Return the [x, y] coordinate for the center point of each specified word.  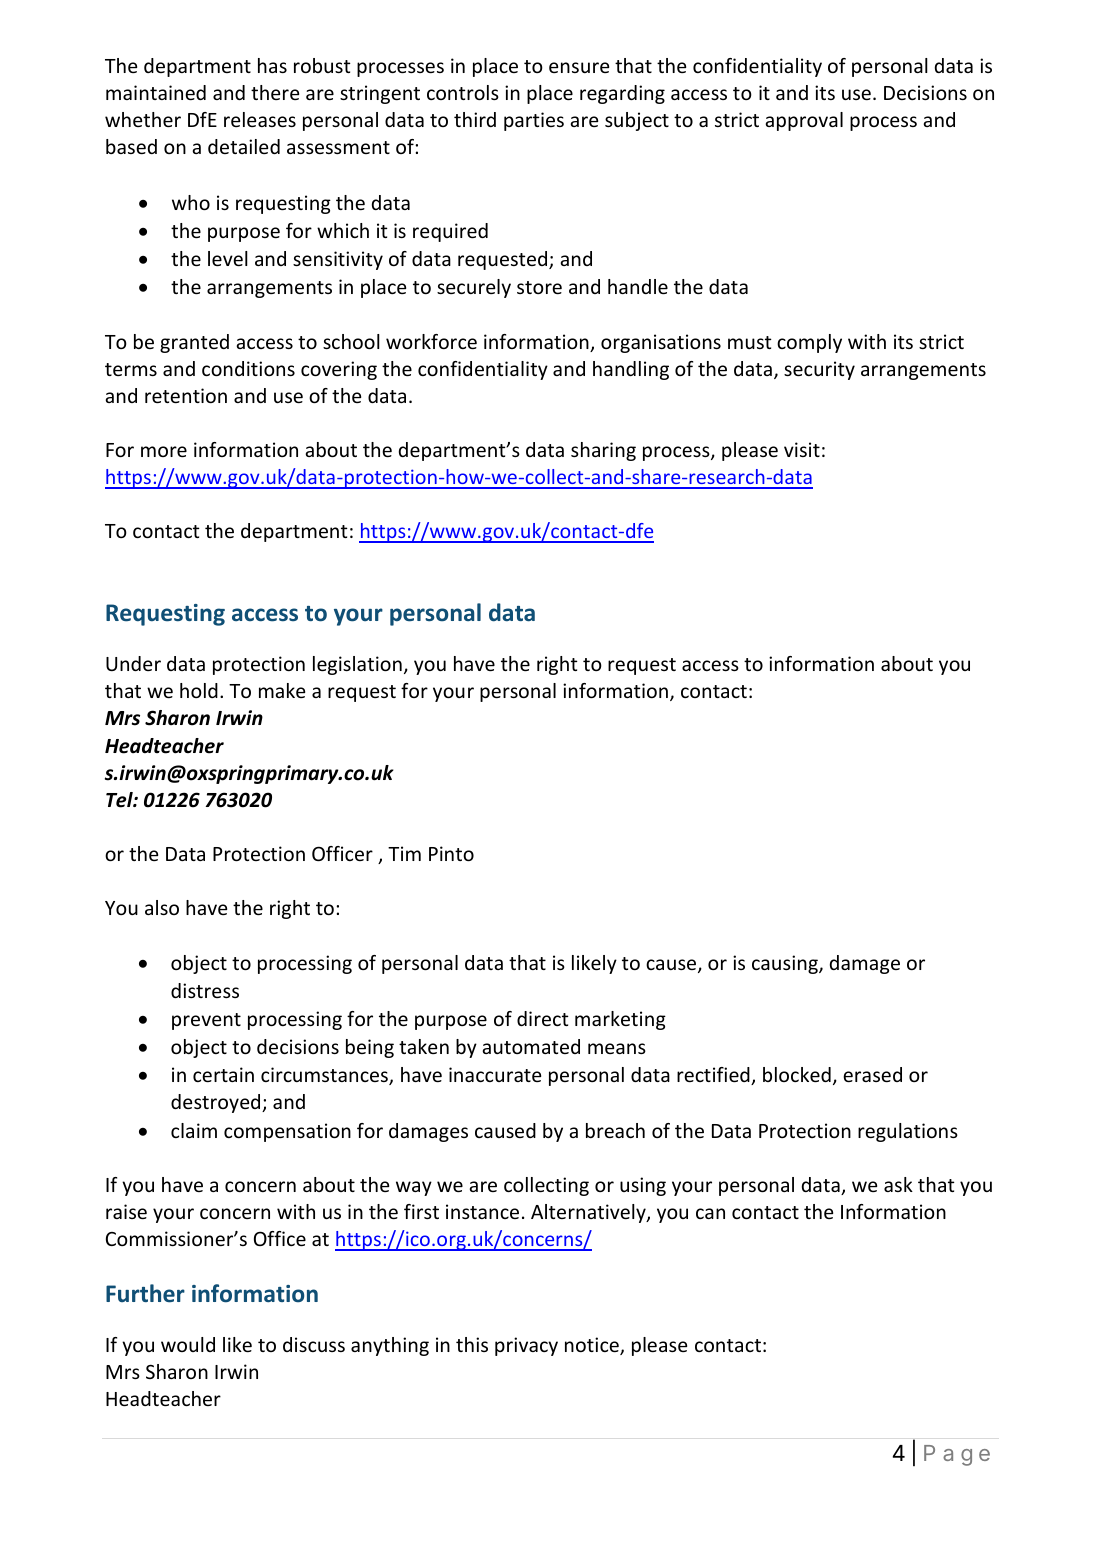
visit [802, 449]
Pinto [451, 853]
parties [534, 121]
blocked [797, 1074]
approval [804, 121]
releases [260, 119]
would [188, 1344]
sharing [603, 451]
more [164, 451]
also [162, 907]
